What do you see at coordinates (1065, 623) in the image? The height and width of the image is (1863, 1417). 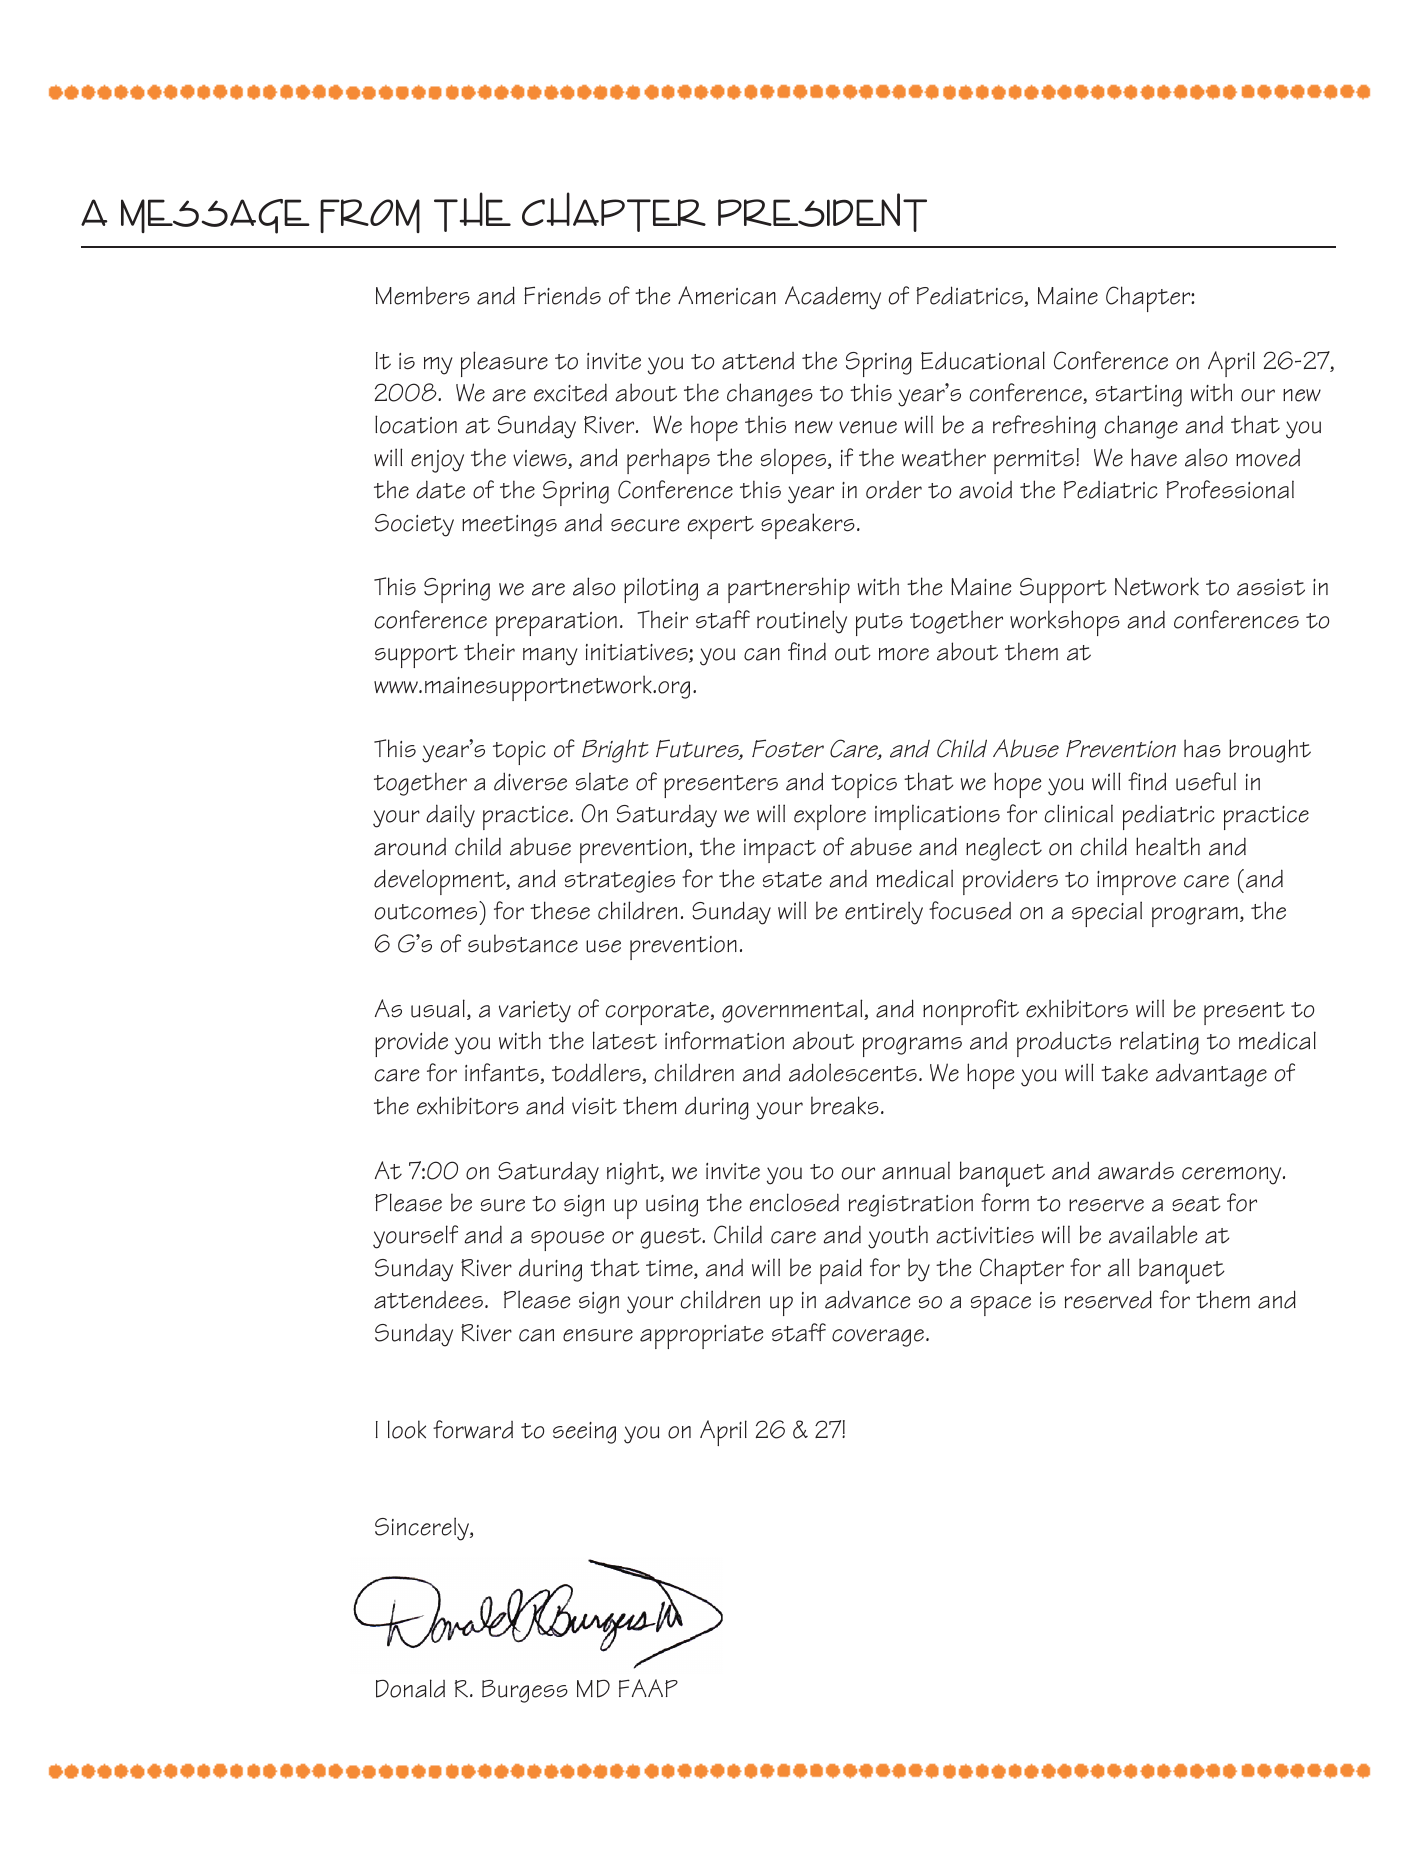 I see `workshops` at bounding box center [1065, 623].
